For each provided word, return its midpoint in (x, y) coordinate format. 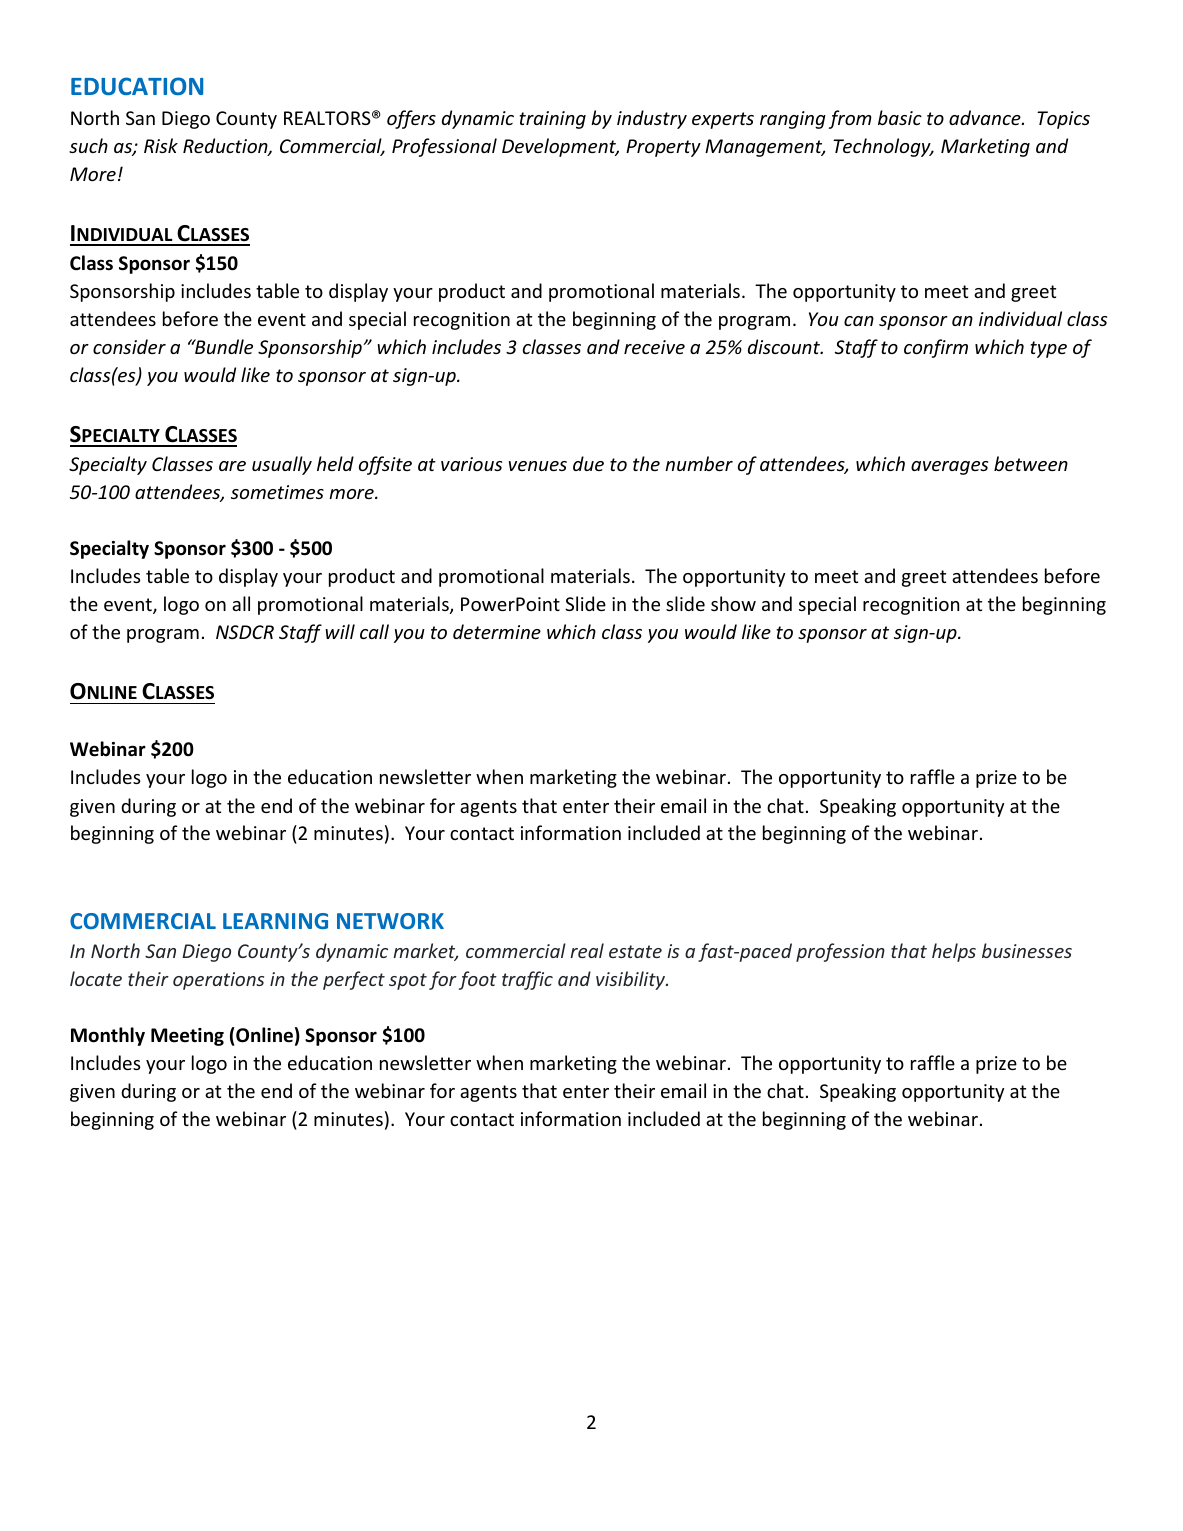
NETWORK (390, 921)
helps (954, 952)
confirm (936, 348)
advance (986, 117)
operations (218, 981)
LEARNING (275, 921)
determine (497, 631)
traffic (527, 980)
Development (560, 147)
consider (129, 346)
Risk (161, 145)
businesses (1027, 950)
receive (654, 347)
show (733, 603)
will (340, 631)
